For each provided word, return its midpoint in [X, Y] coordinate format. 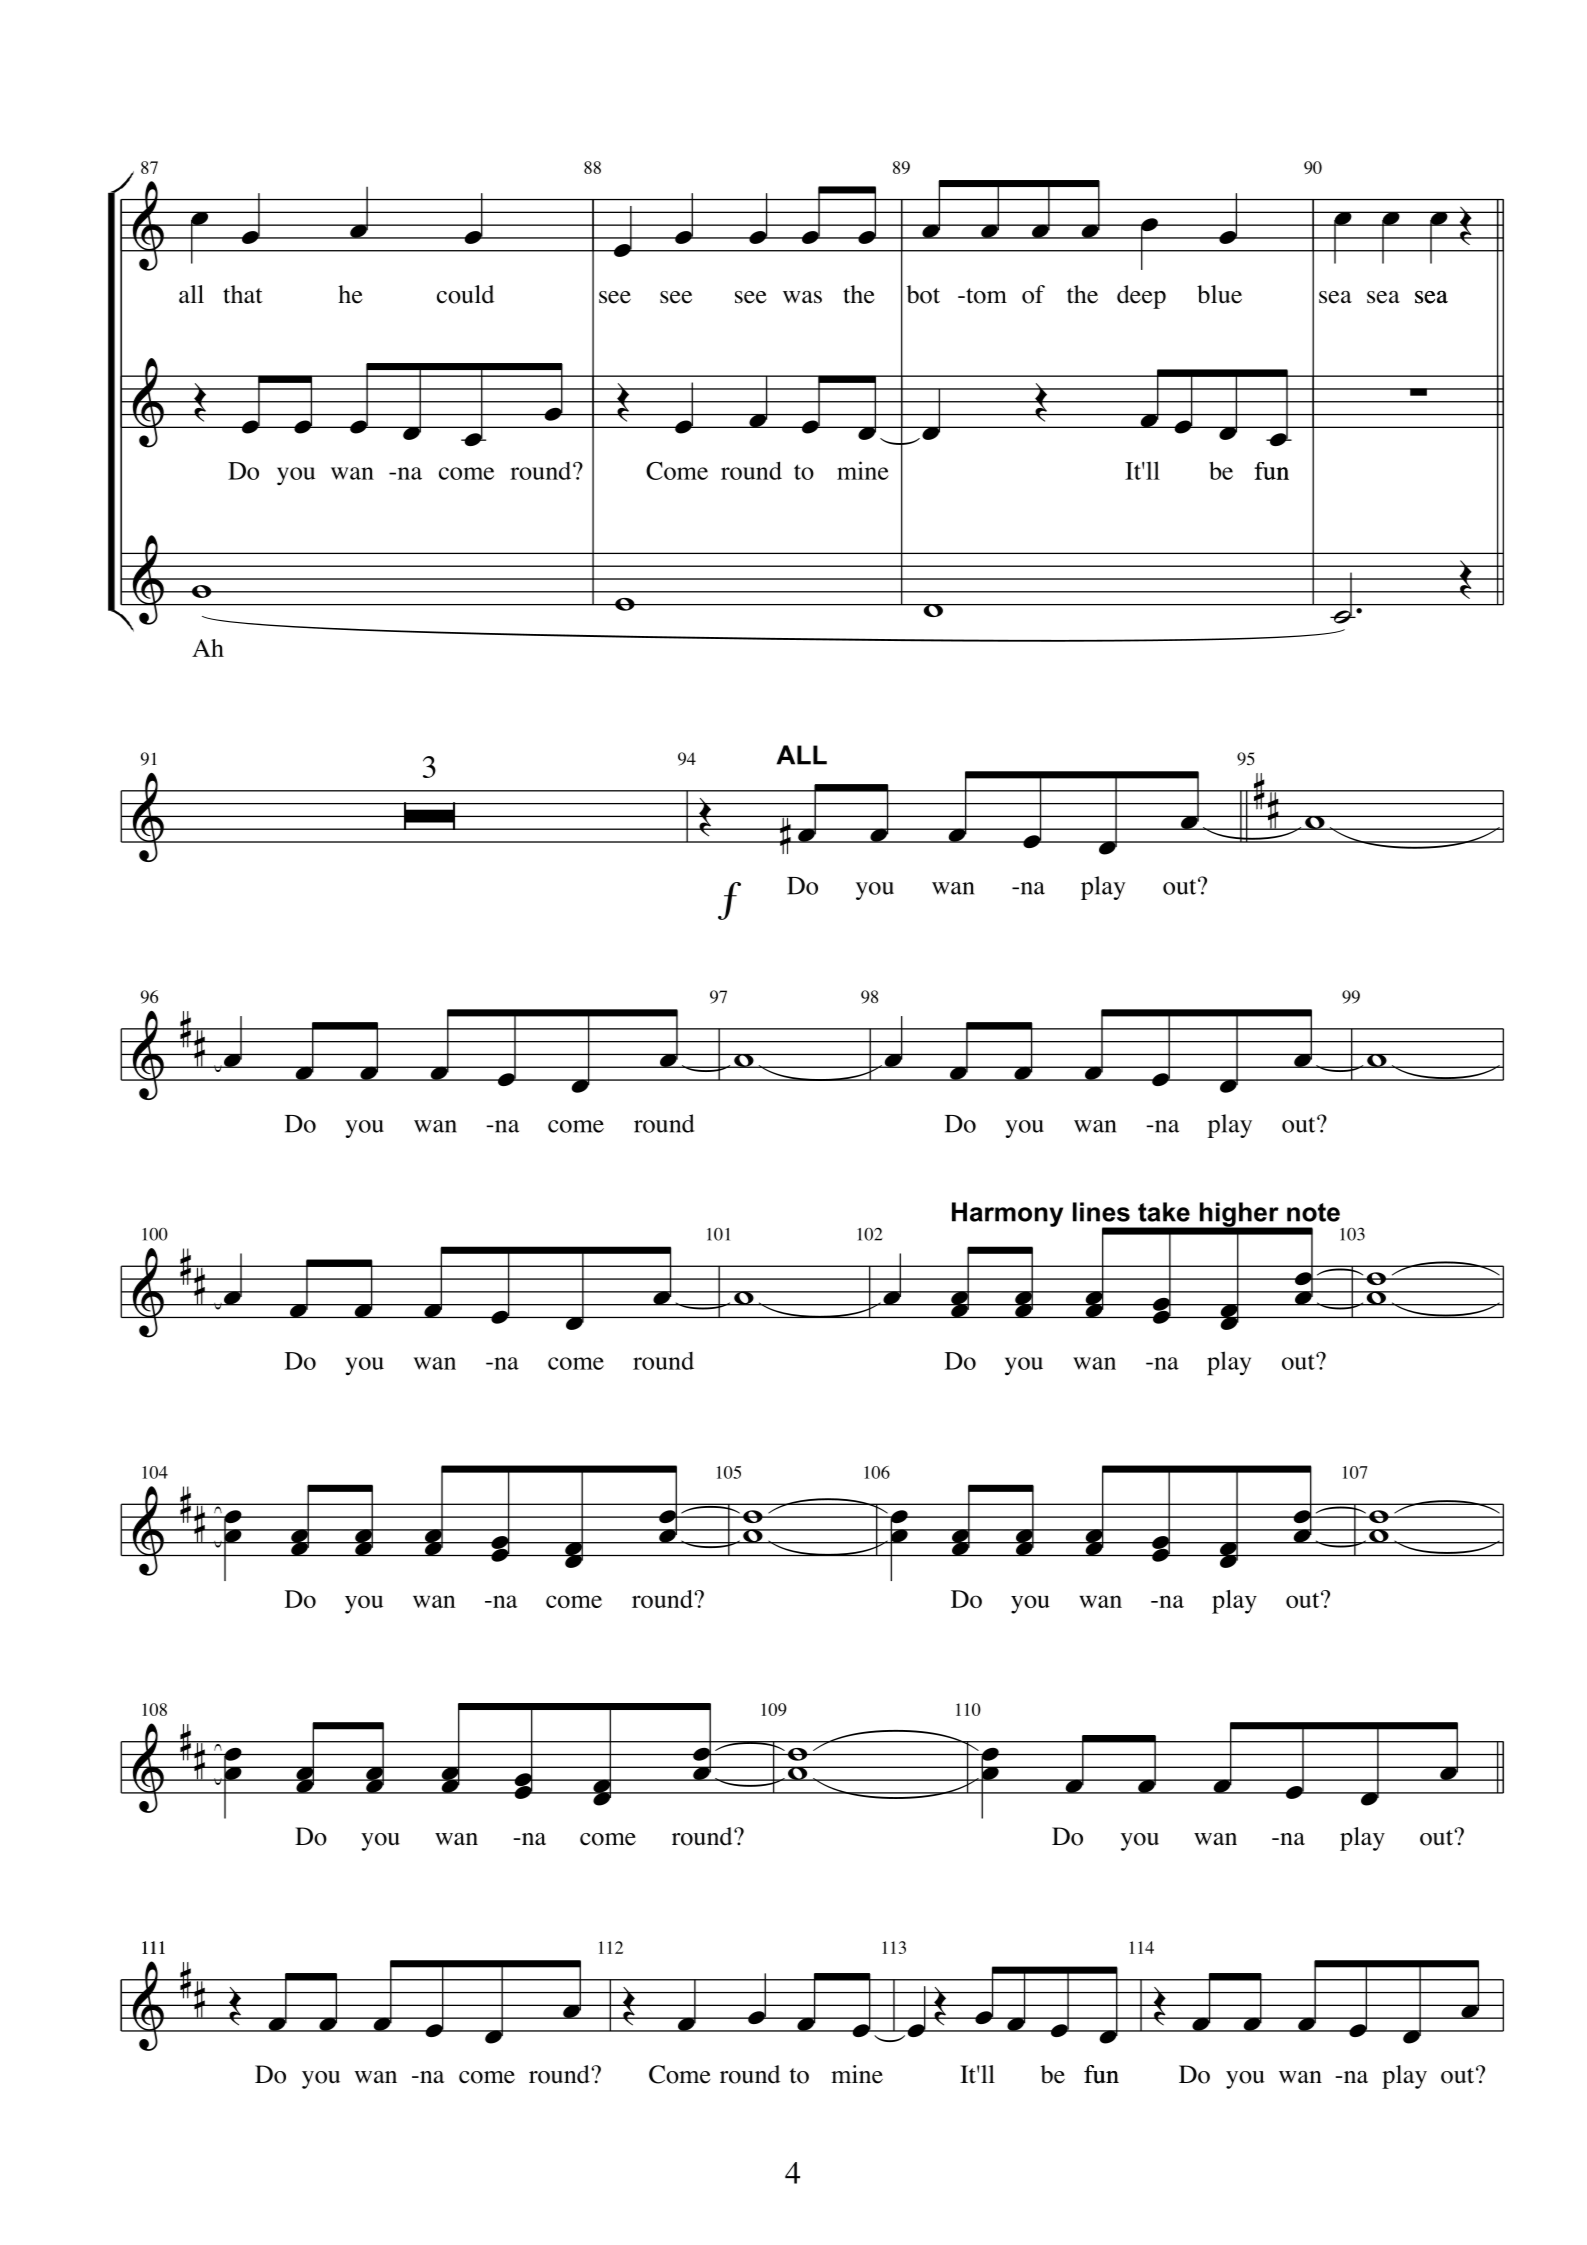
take [1164, 1212]
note [1313, 1212]
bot [923, 294]
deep [1141, 297]
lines [1101, 1212]
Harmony [1007, 1214]
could [465, 294]
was [802, 297]
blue [1219, 294]
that [243, 294]
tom [985, 296]
